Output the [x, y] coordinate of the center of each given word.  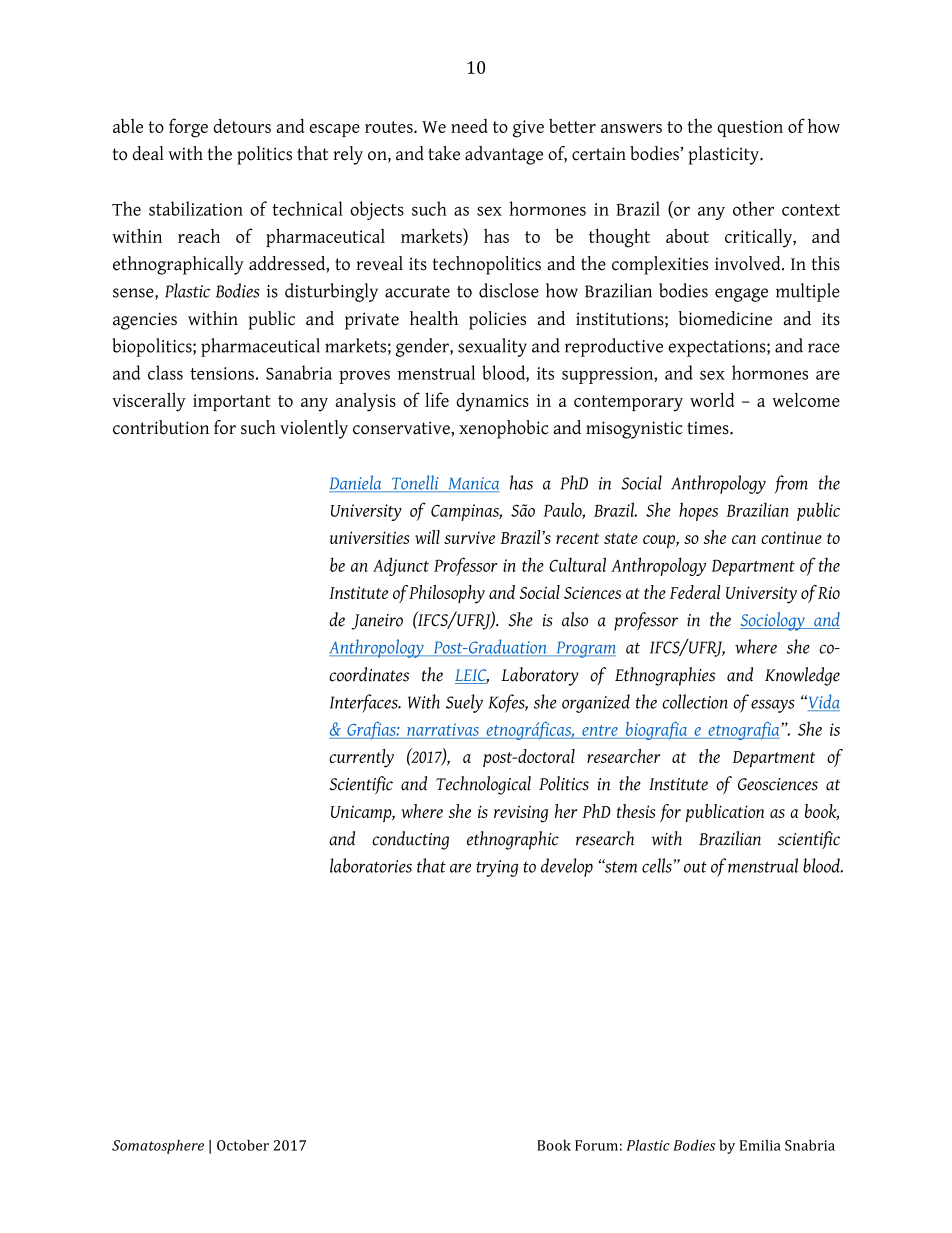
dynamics [492, 402]
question [750, 128]
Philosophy [447, 594]
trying [497, 868]
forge [188, 128]
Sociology [773, 621]
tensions [222, 373]
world [712, 399]
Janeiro [377, 622]
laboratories [371, 865]
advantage [504, 155]
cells [657, 865]
